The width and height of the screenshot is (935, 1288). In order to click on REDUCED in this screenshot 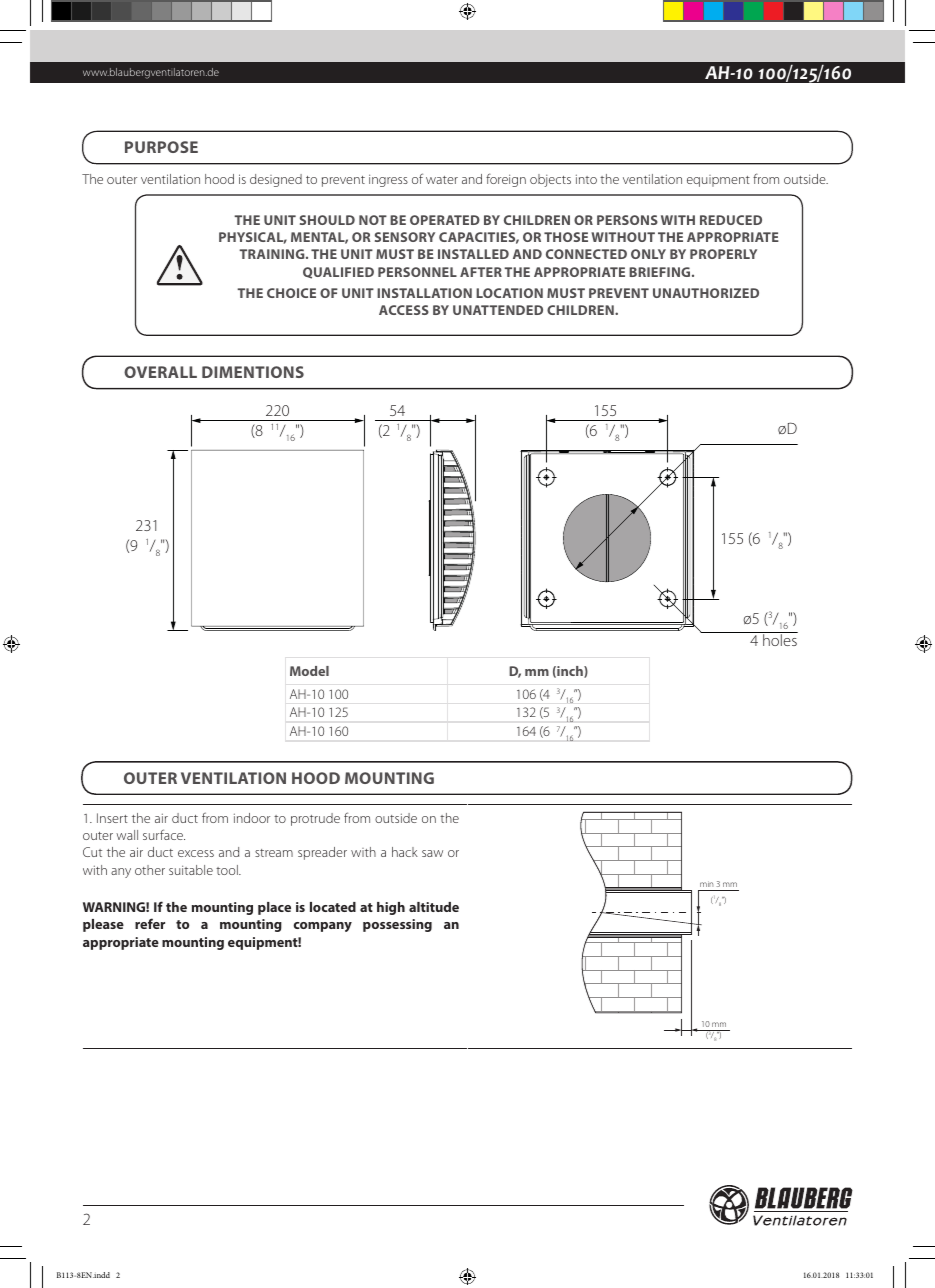, I will do `click(731, 220)`.
